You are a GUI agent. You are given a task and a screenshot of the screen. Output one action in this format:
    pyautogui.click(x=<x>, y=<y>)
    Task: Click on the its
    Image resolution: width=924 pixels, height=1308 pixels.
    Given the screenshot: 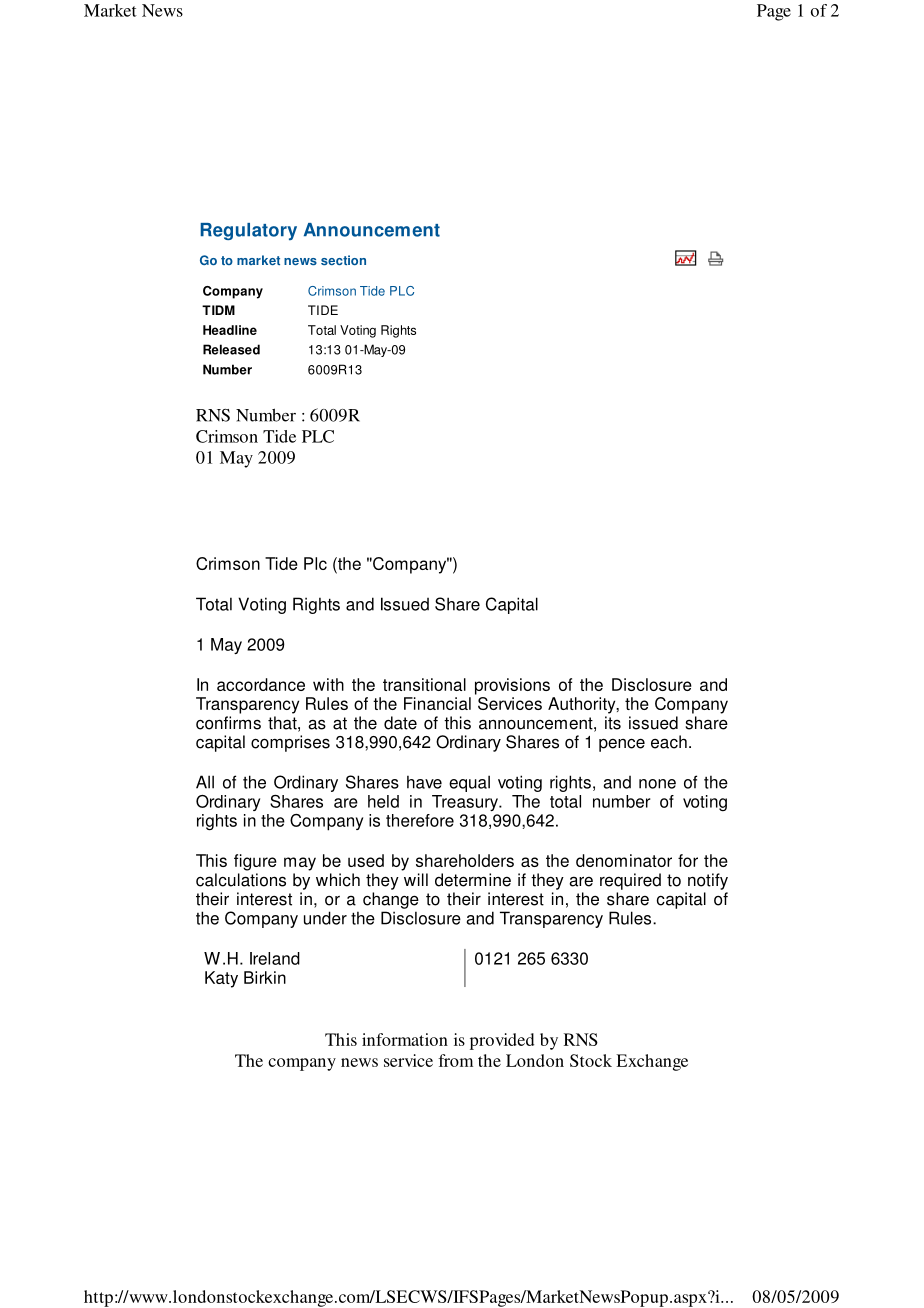 What is the action you would take?
    pyautogui.click(x=613, y=723)
